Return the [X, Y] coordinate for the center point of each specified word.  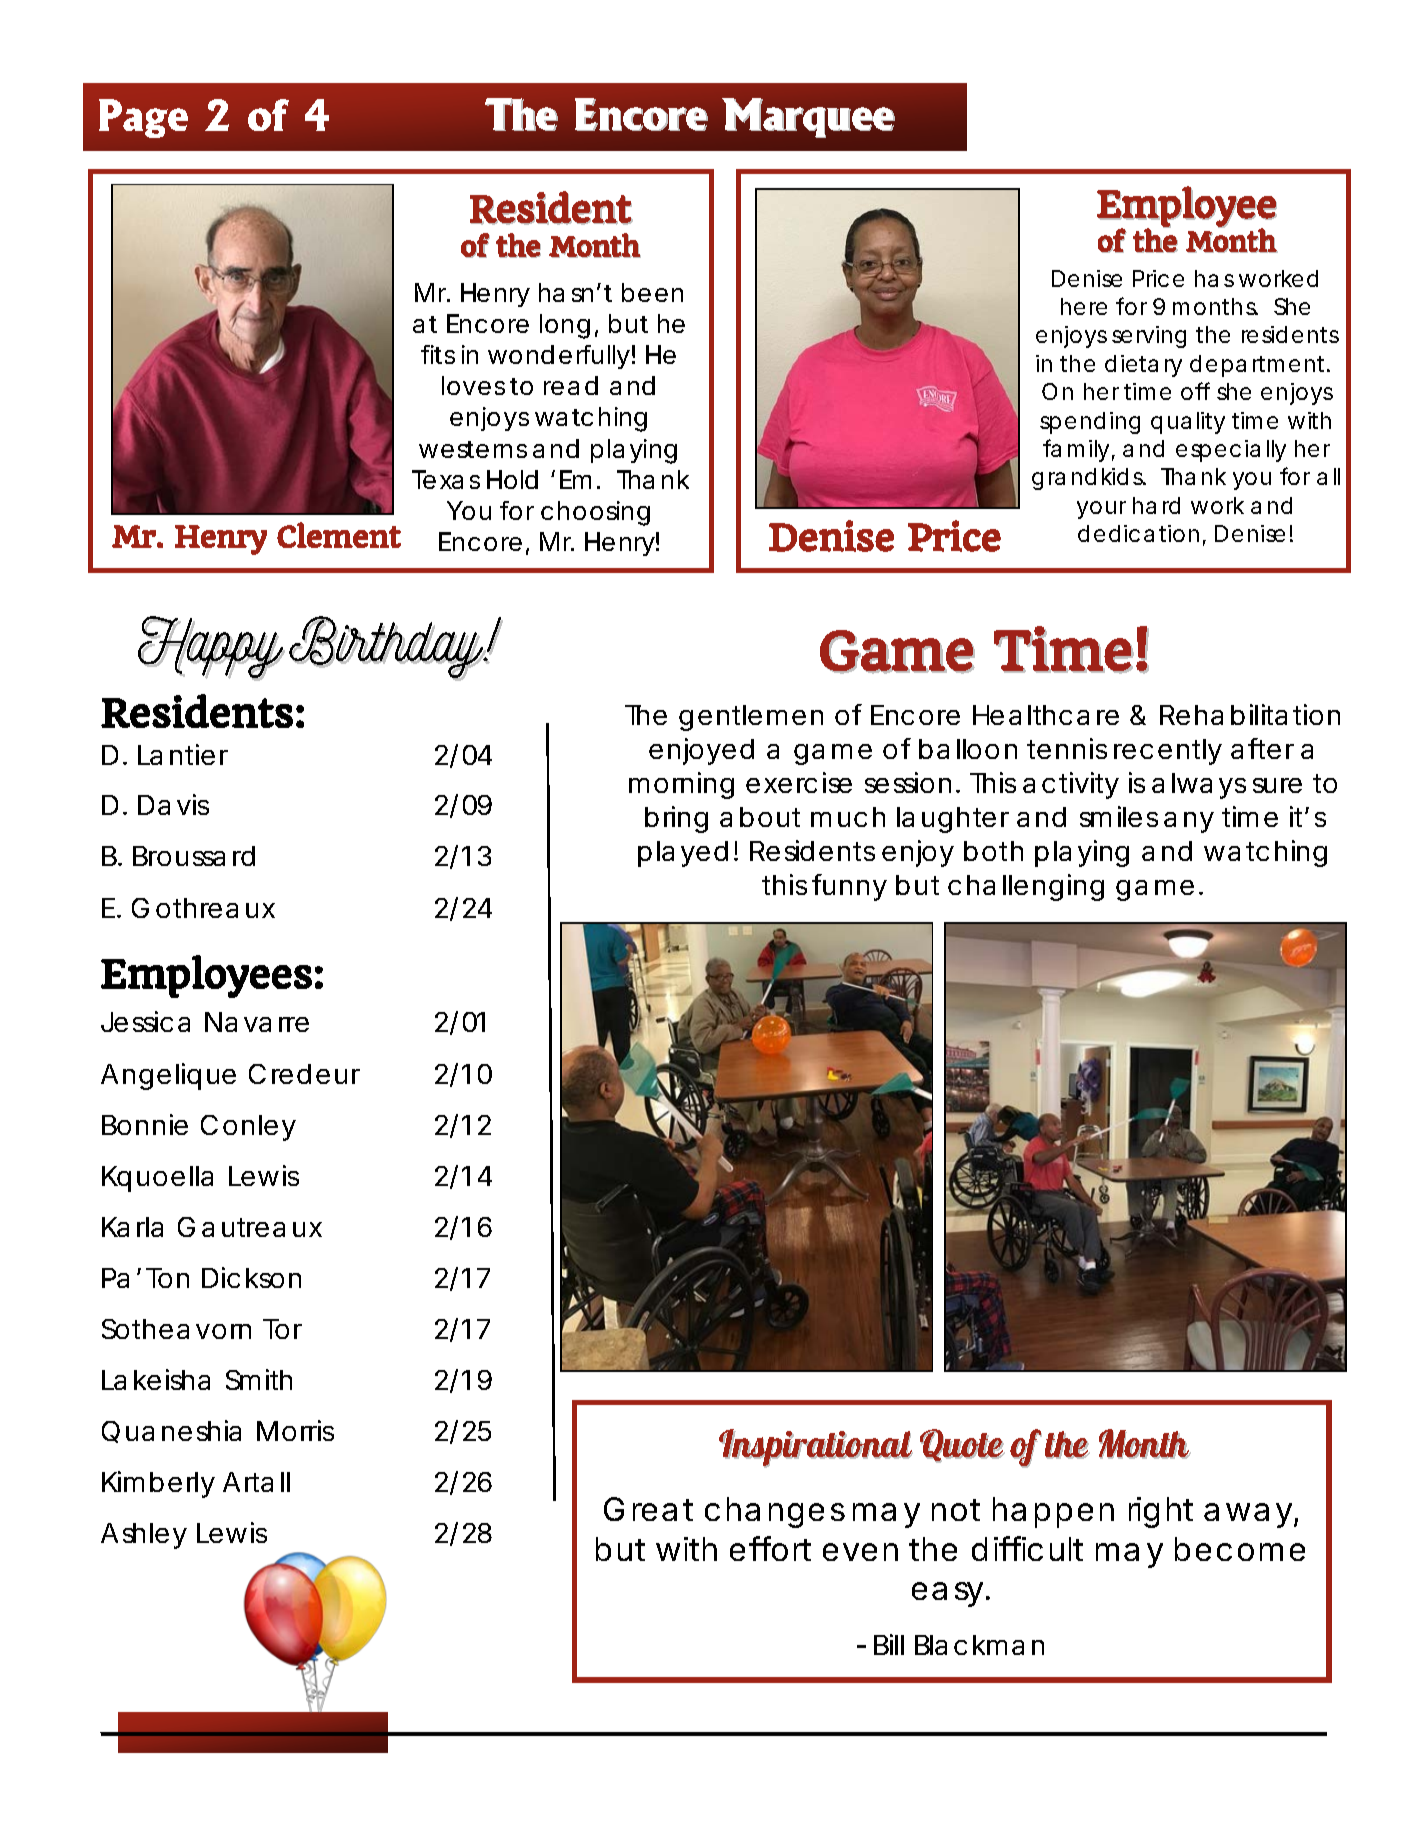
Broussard [194, 856]
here [1084, 306]
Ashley [144, 1536]
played [683, 854]
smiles [1119, 816]
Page [143, 118]
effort [770, 1548]
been [652, 292]
